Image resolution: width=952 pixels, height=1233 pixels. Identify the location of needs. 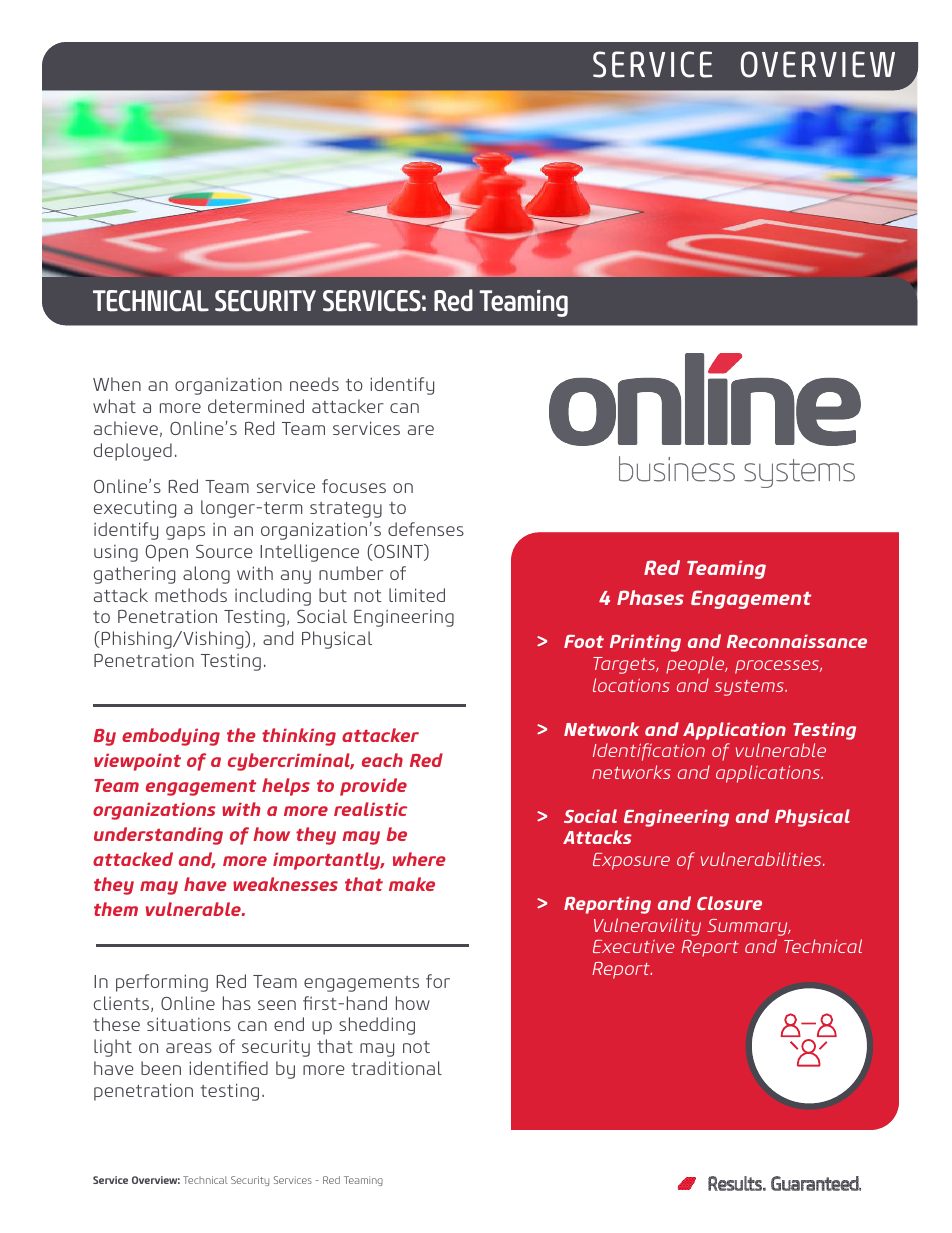
(314, 384).
